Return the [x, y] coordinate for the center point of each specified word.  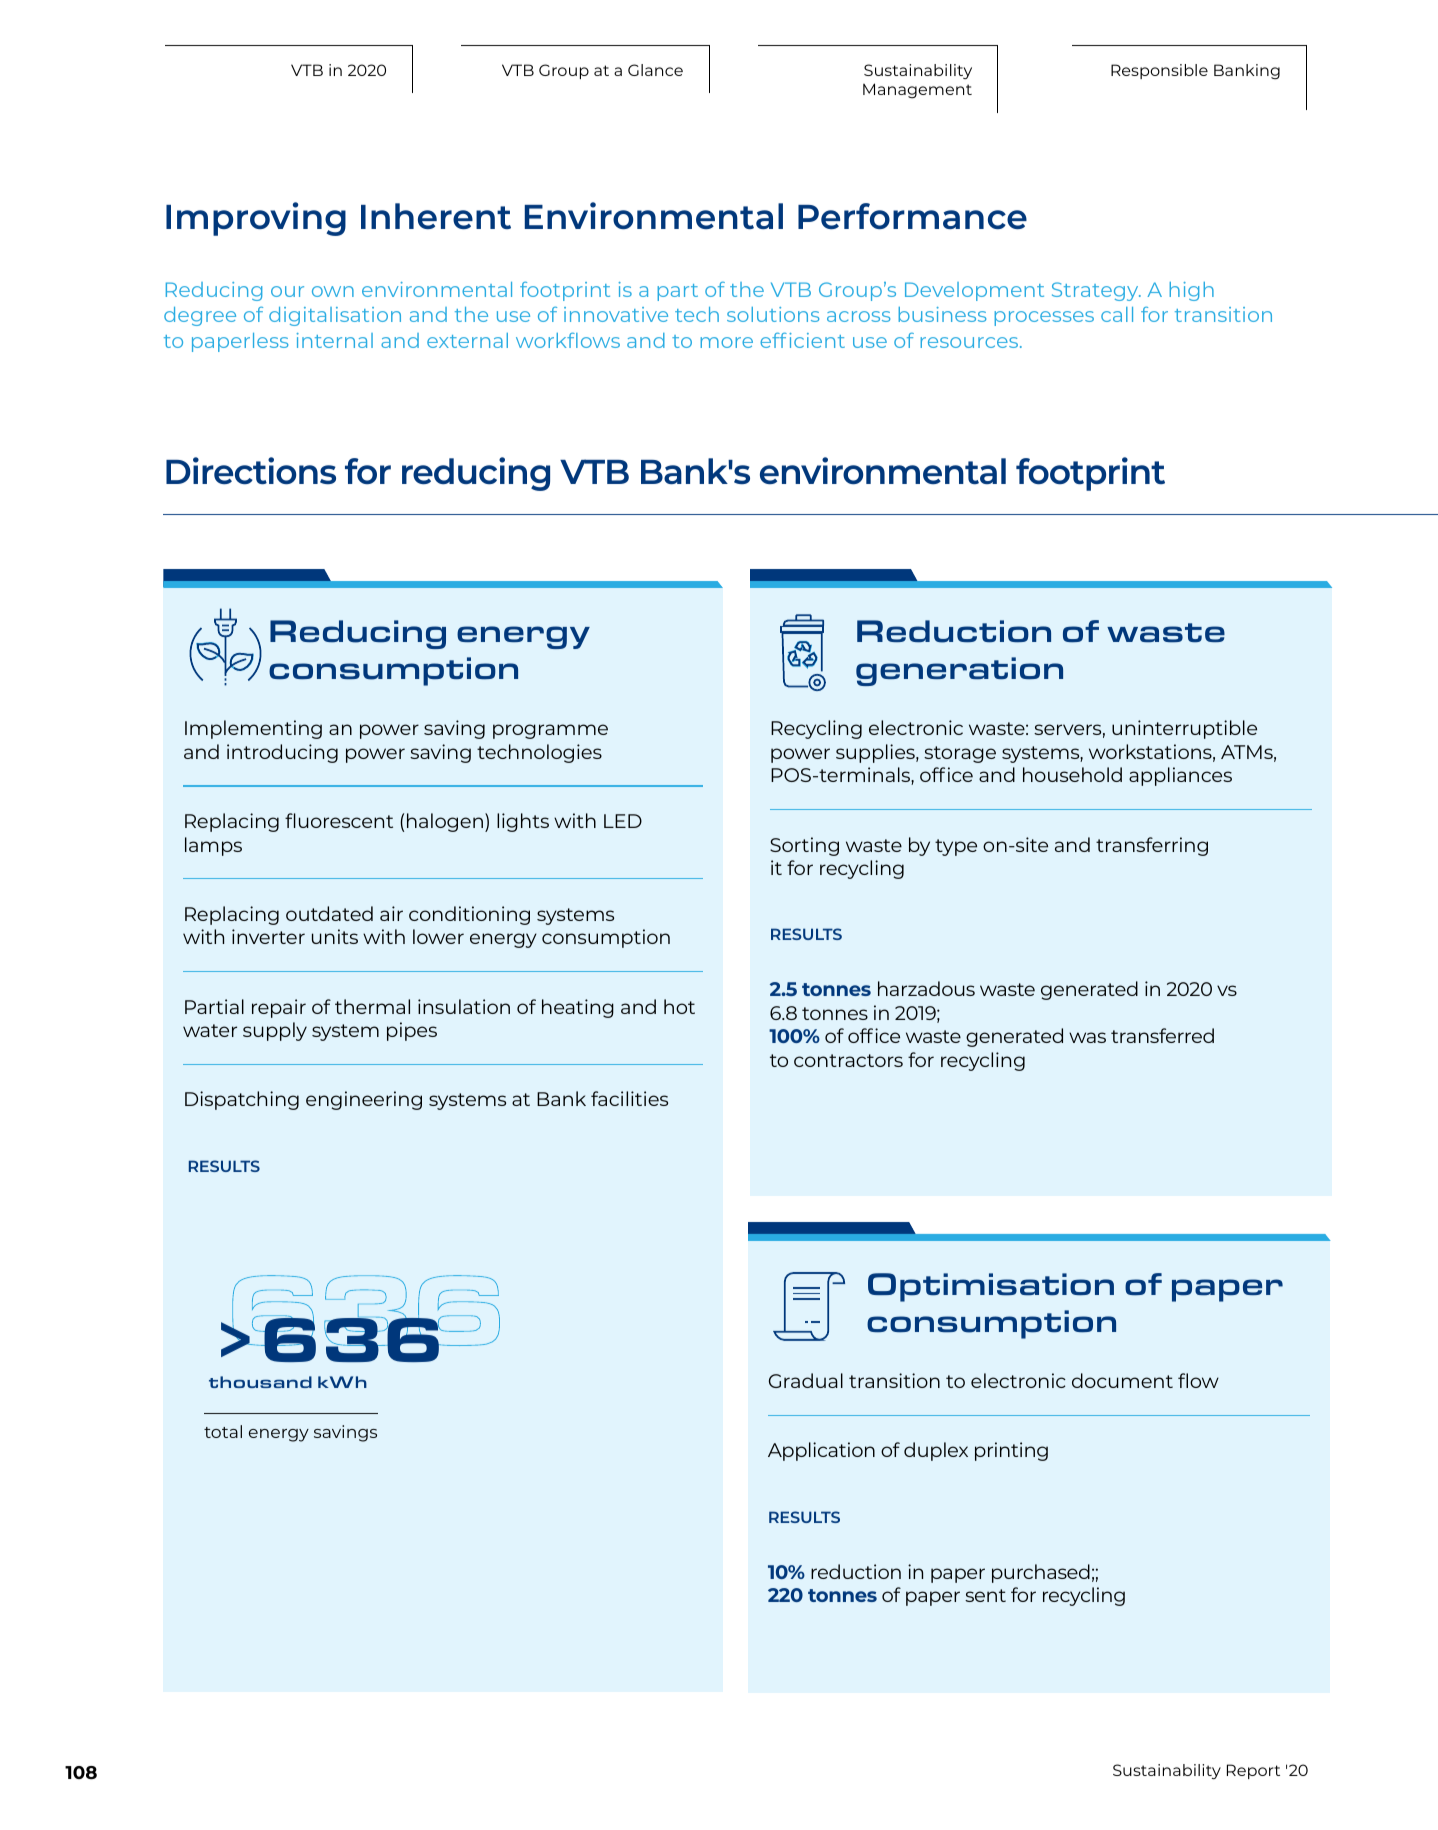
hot [679, 1006]
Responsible [1159, 71]
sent [985, 1595]
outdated [329, 913]
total [223, 1431]
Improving [256, 219]
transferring [1152, 846]
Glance [655, 70]
